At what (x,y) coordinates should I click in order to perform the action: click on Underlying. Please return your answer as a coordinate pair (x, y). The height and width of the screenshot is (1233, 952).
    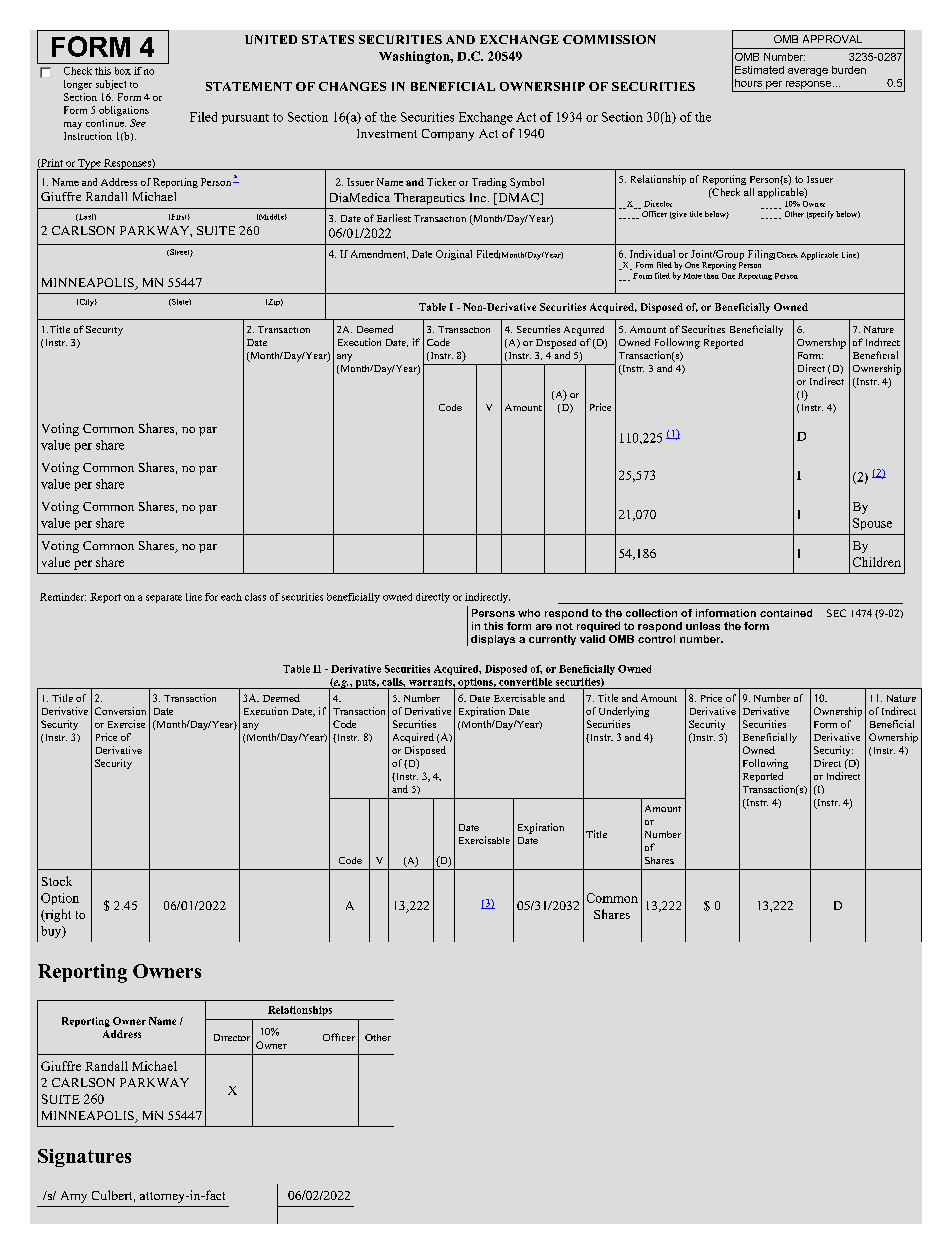
    Looking at the image, I should click on (624, 712).
